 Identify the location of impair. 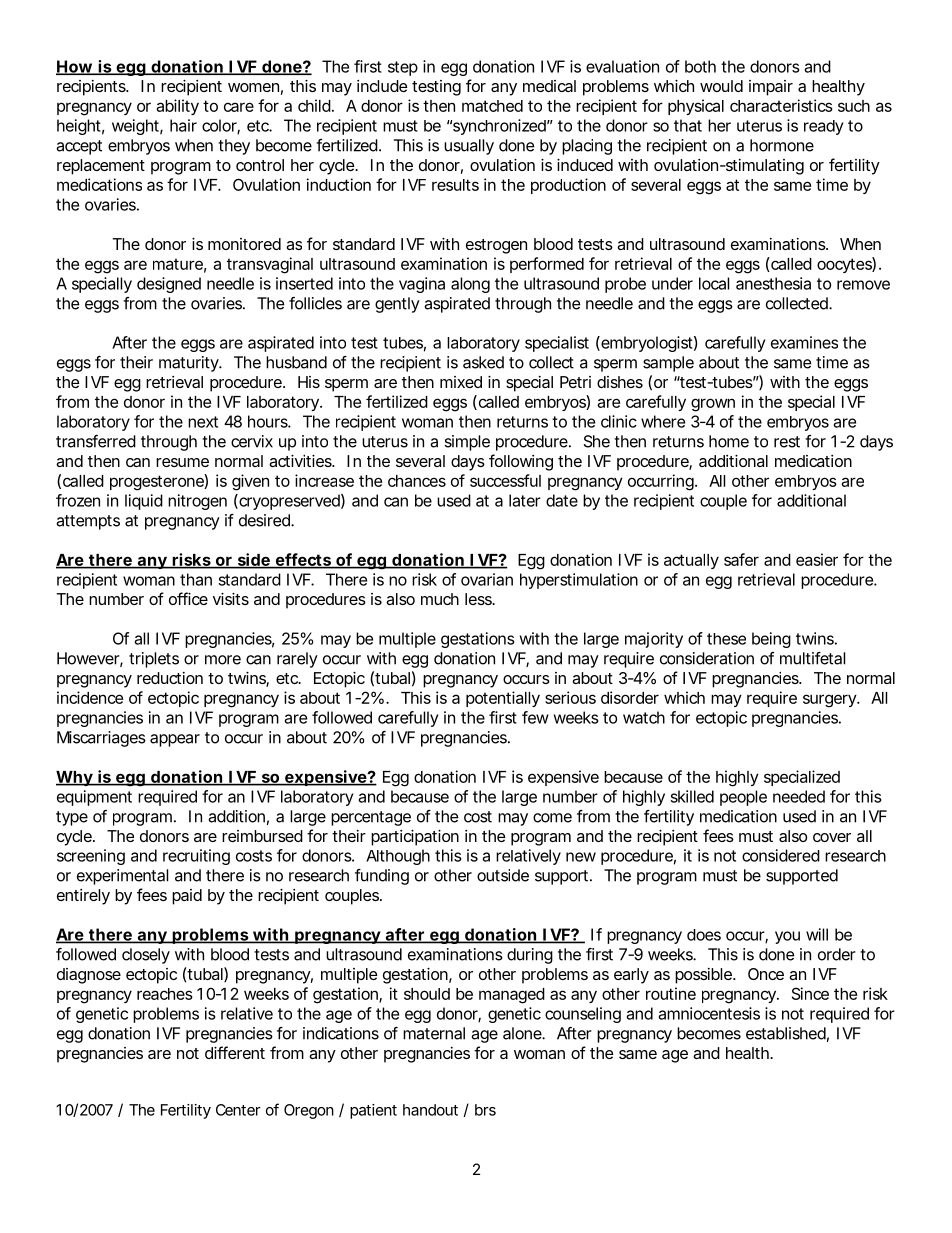
(771, 88).
